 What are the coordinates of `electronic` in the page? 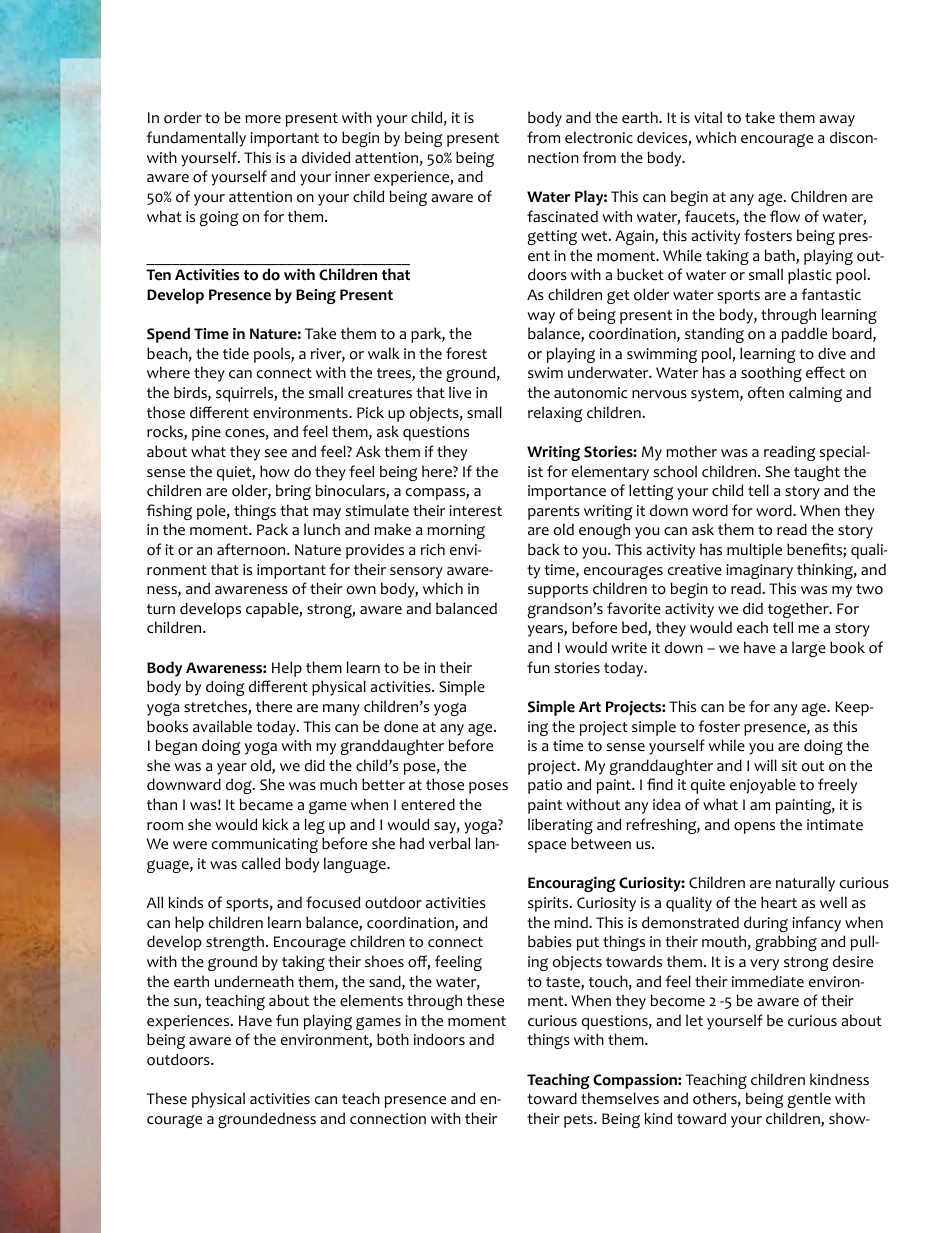 It's located at (599, 137).
